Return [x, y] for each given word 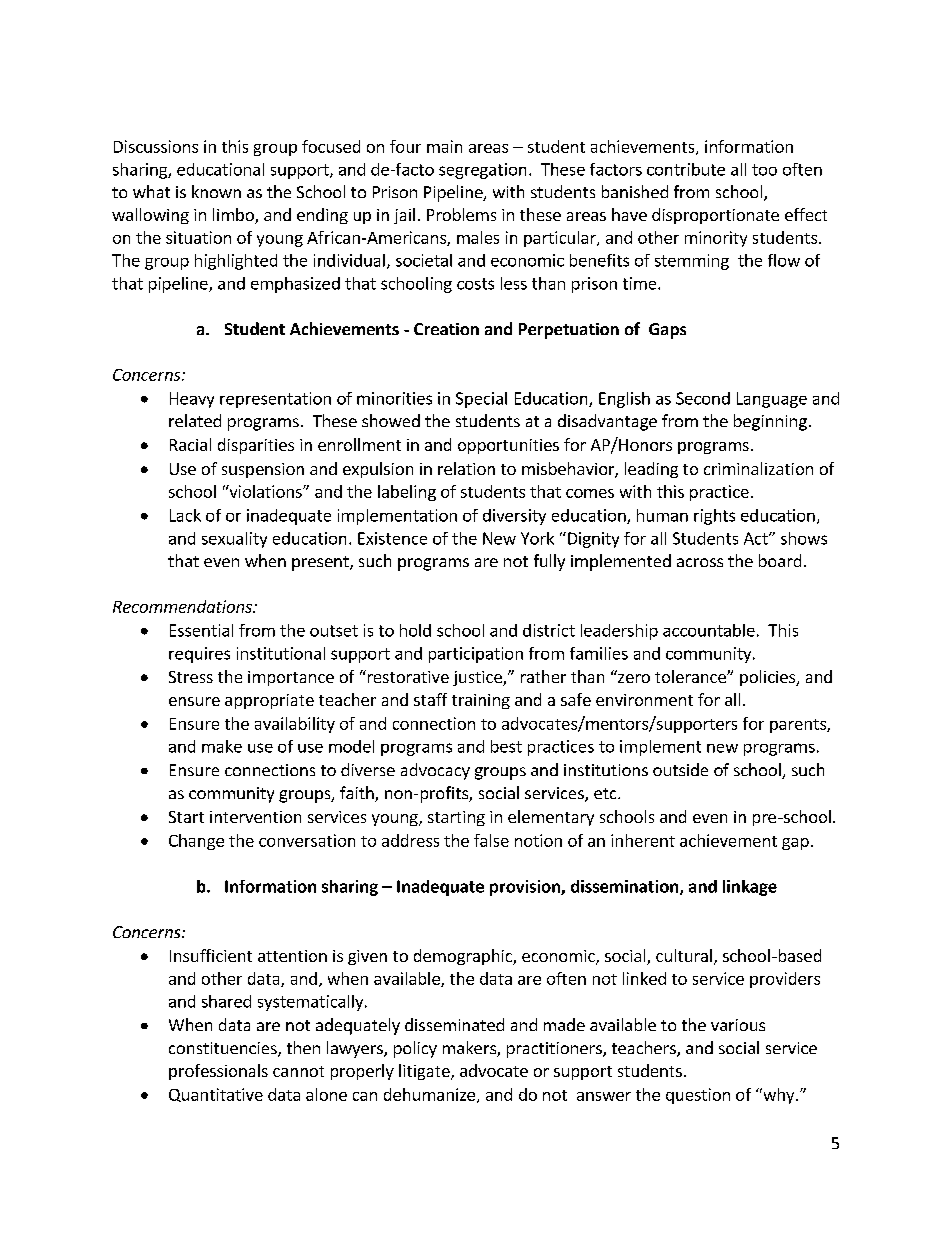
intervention [255, 817]
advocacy [435, 771]
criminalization [758, 468]
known [216, 191]
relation [466, 468]
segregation [482, 171]
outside [680, 769]
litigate [425, 1072]
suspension [263, 470]
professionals [218, 1072]
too [764, 170]
